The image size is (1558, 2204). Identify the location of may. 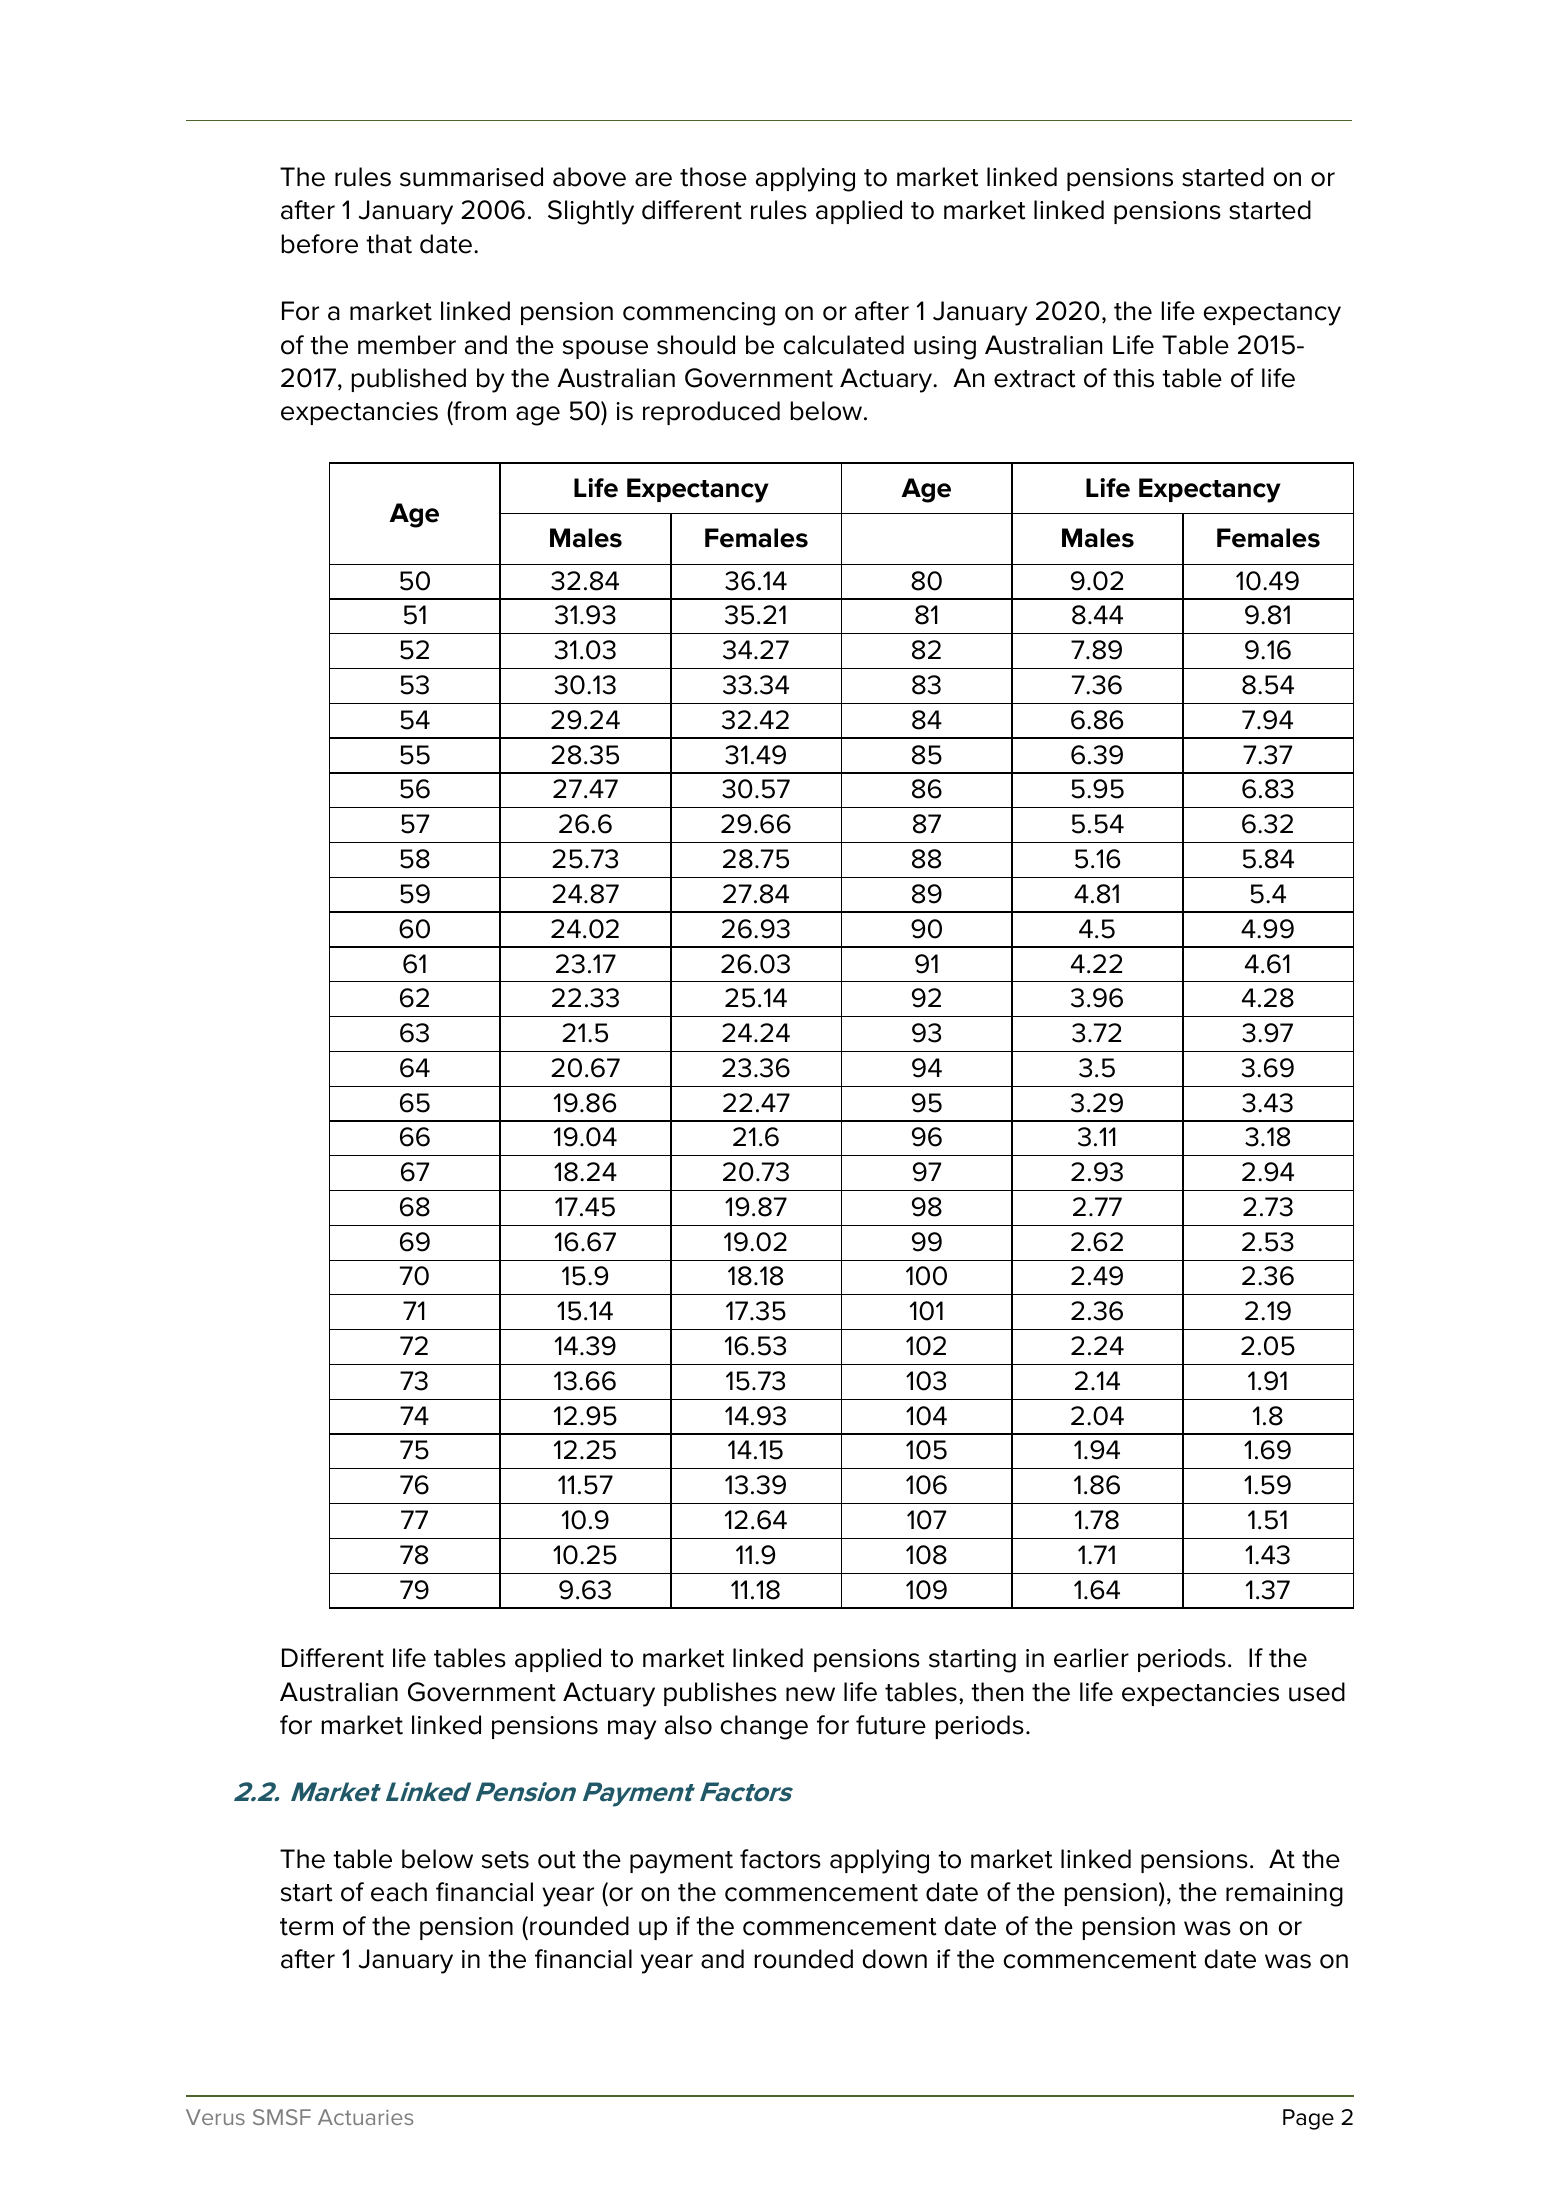
(632, 1730).
